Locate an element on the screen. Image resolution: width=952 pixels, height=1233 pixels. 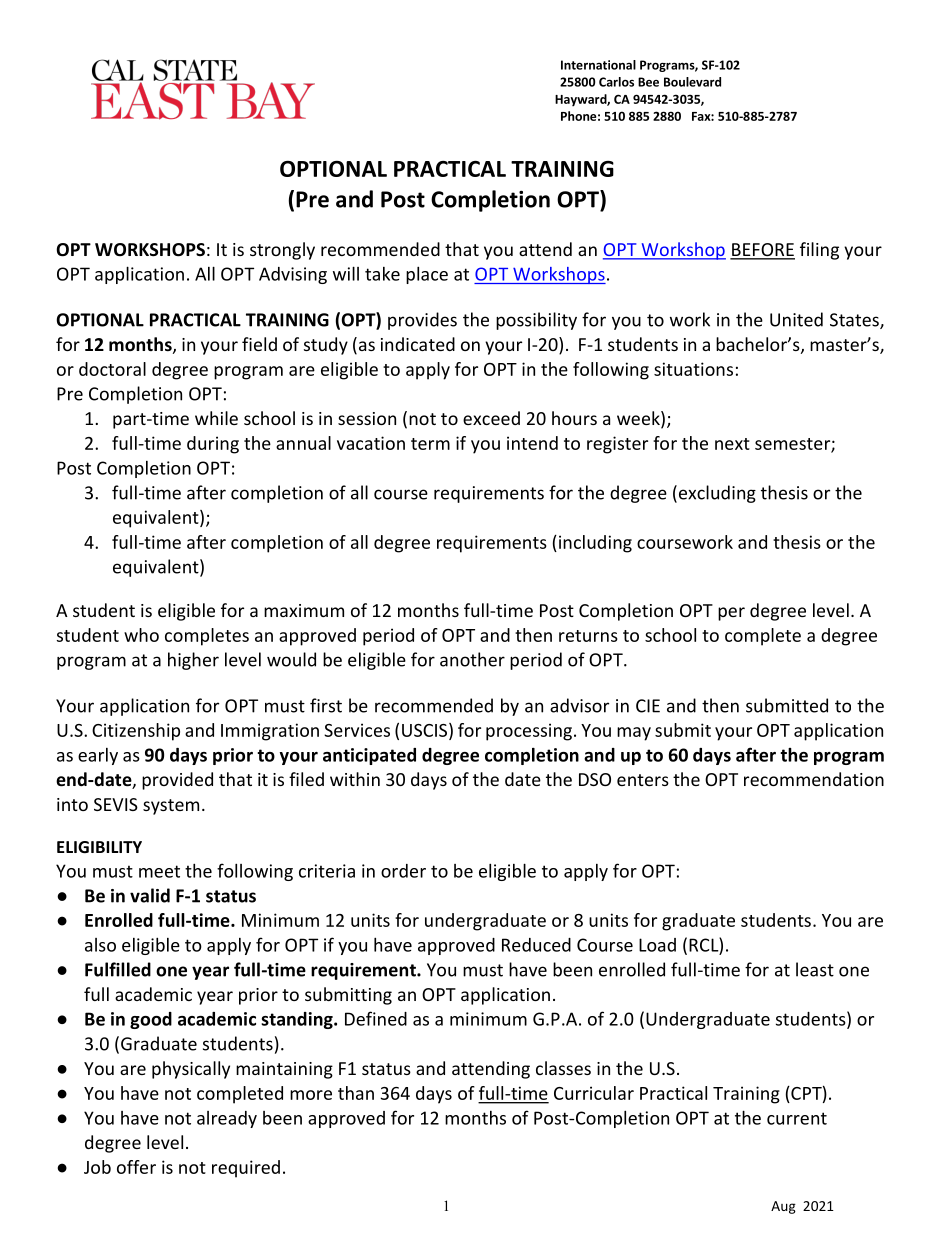
Aug is located at coordinates (783, 1207).
